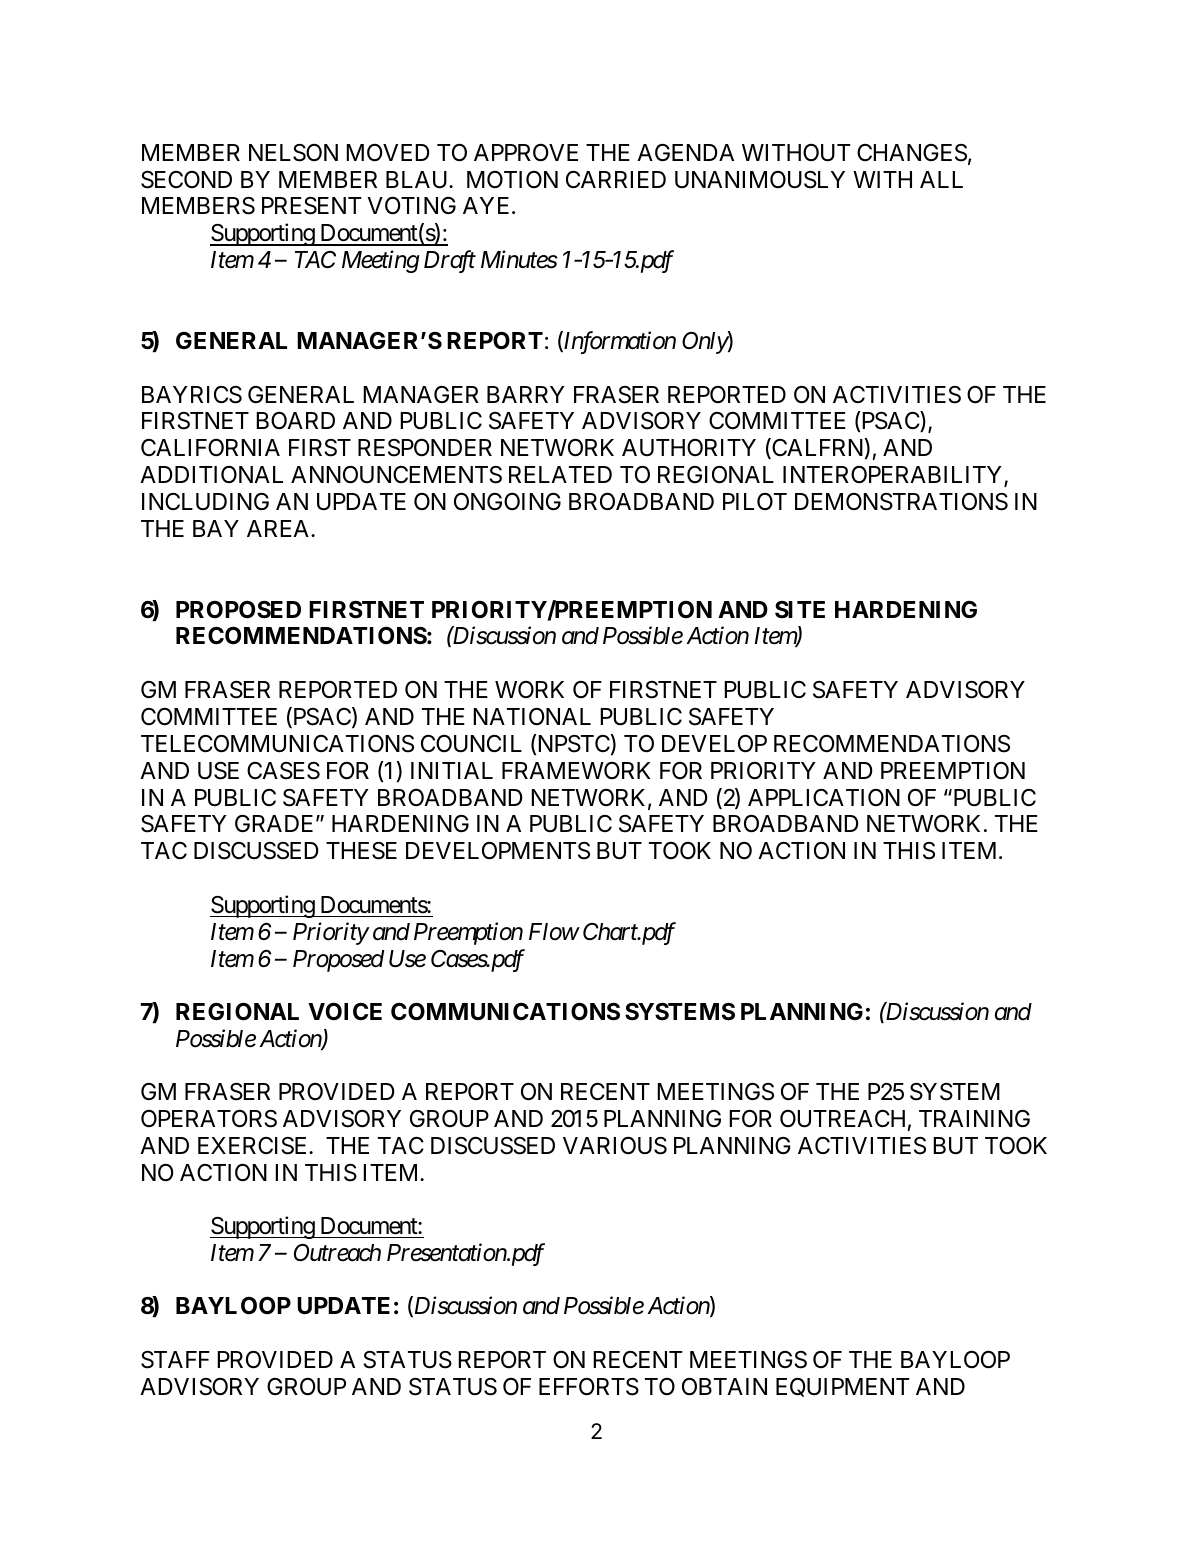 The width and height of the document is (1191, 1542). Describe the element at coordinates (345, 1012) in the document. I see `VOICE` at that location.
